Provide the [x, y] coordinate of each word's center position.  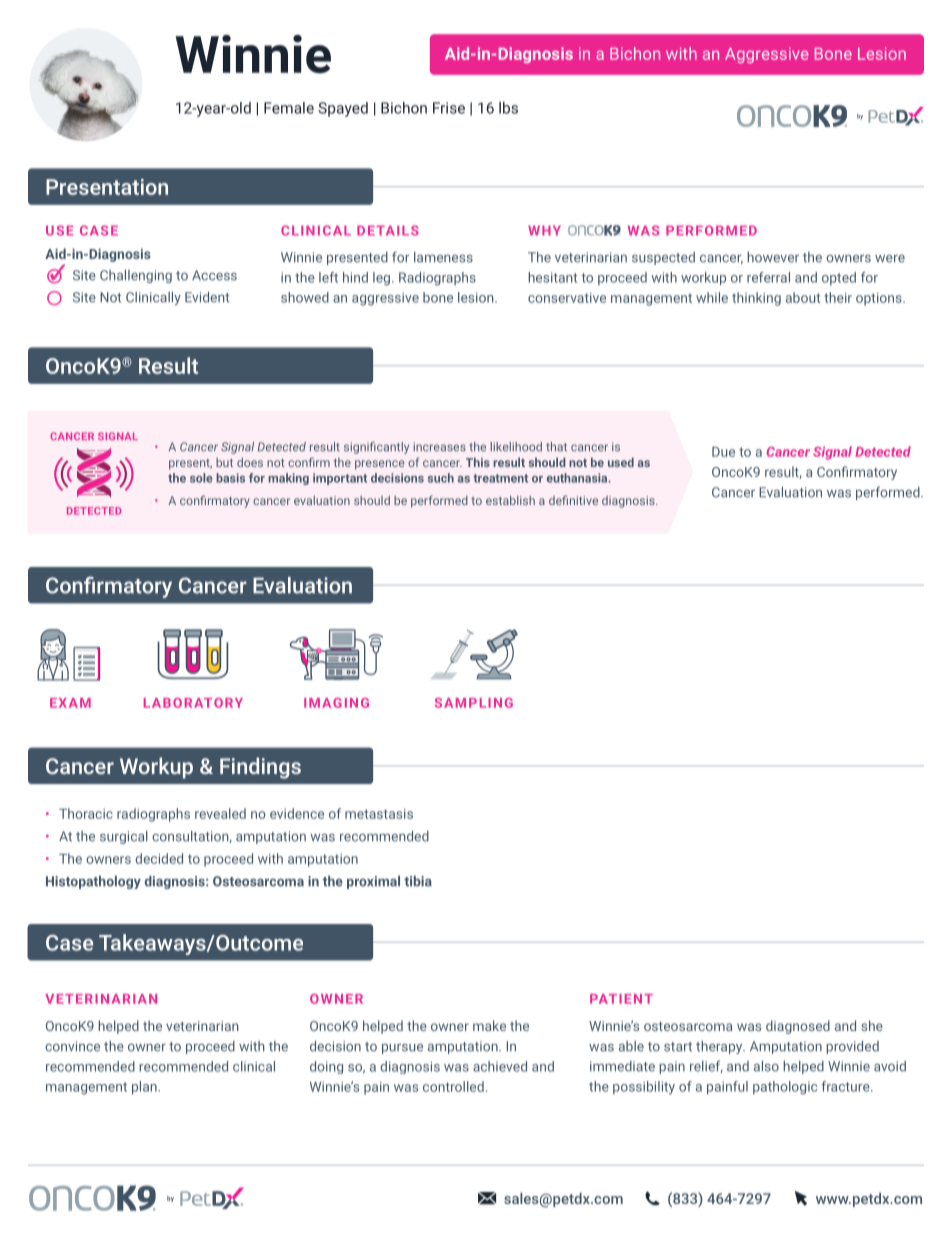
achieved [500, 1066]
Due [723, 452]
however [773, 257]
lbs [508, 108]
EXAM [70, 703]
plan [145, 1088]
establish [510, 500]
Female [289, 108]
